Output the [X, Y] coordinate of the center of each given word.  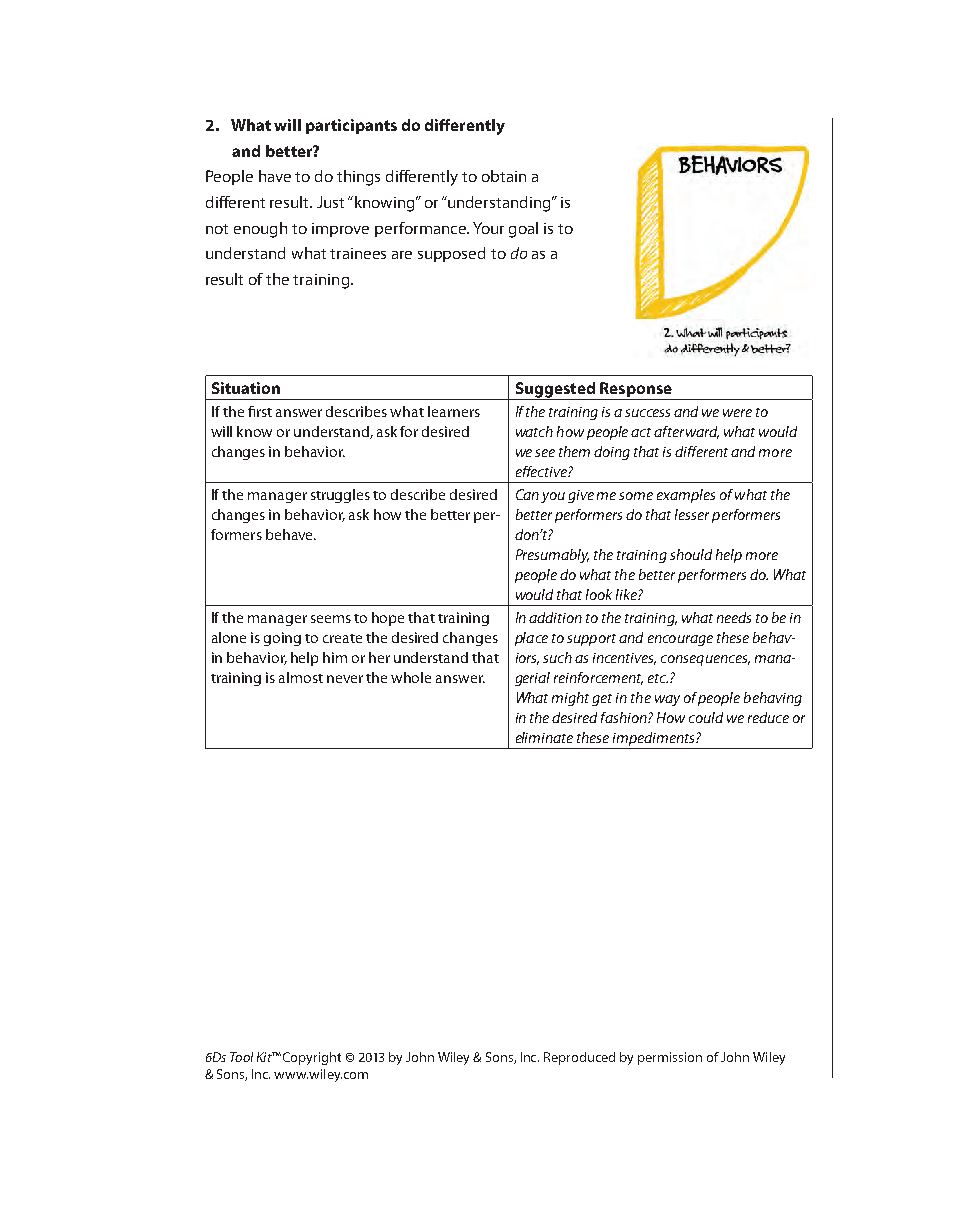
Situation [246, 388]
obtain [504, 176]
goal [523, 230]
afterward [686, 432]
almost [301, 677]
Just [330, 202]
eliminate [544, 737]
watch [534, 431]
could [706, 717]
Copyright [312, 1058]
